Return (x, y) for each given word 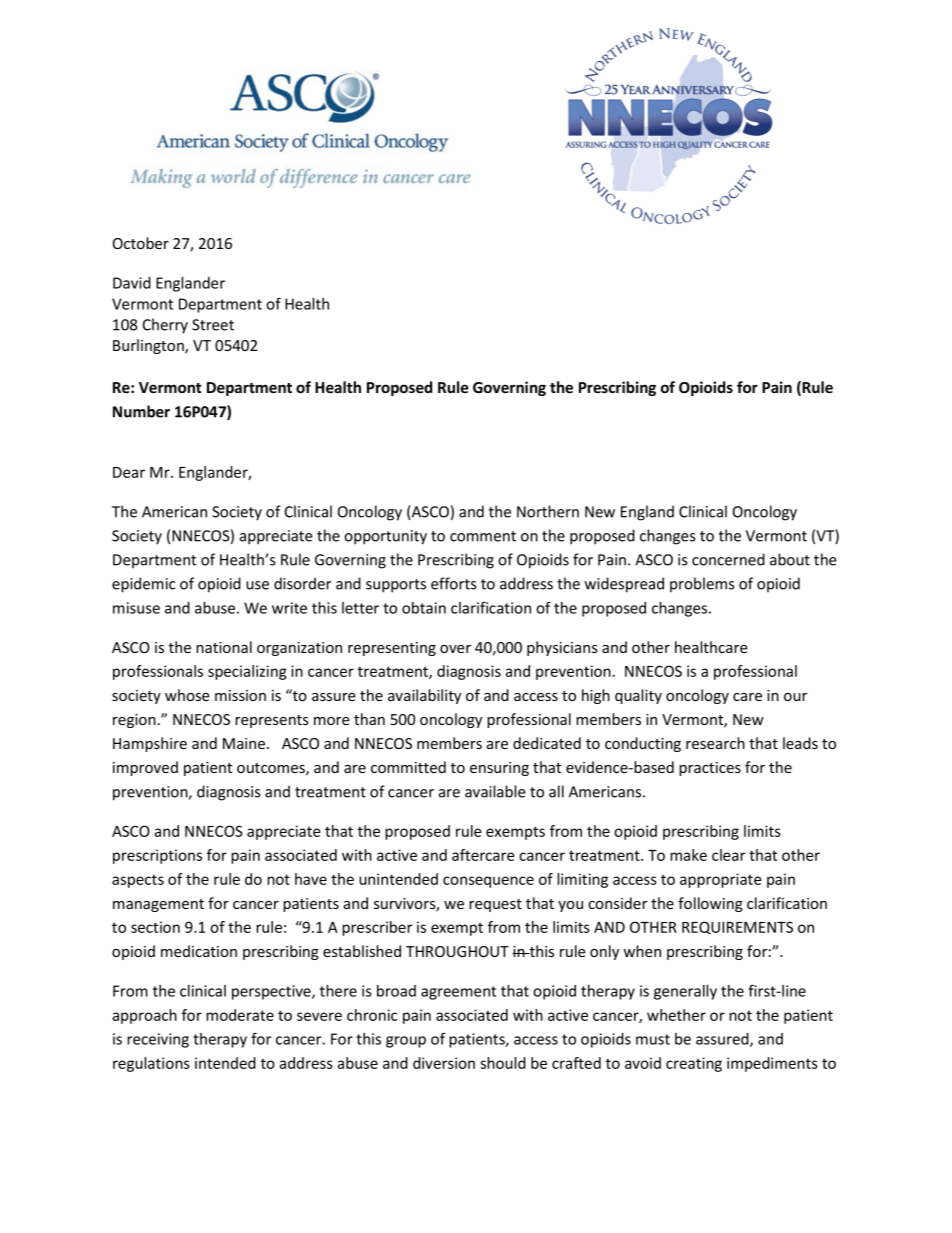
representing (392, 649)
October (141, 243)
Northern (548, 511)
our (795, 697)
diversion (444, 1063)
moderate (240, 1015)
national (224, 647)
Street (213, 325)
